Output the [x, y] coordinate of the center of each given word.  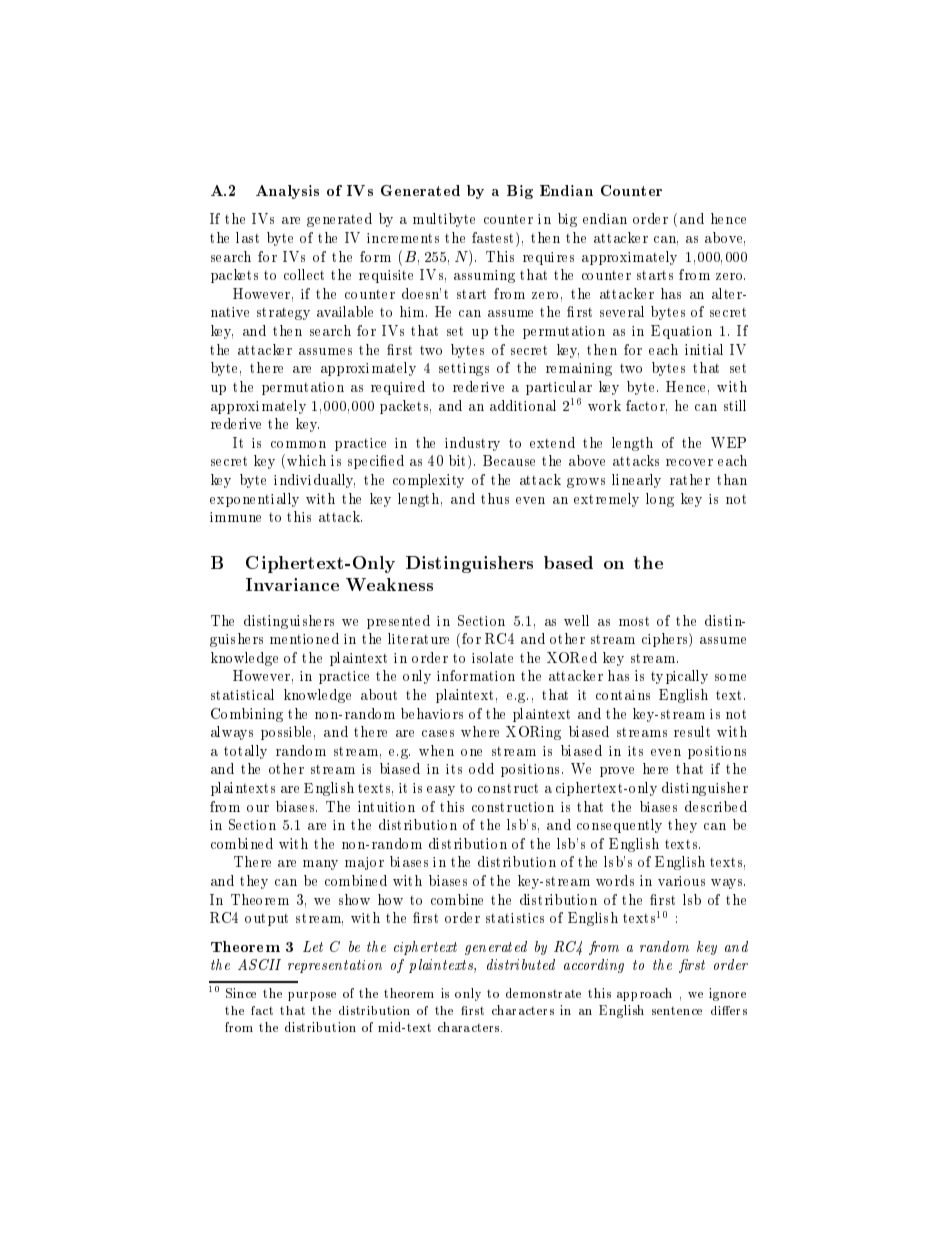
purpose [312, 996]
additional [523, 405]
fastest [494, 237]
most [634, 621]
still [735, 405]
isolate [492, 657]
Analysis [287, 192]
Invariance [292, 584]
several [622, 311]
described [716, 806]
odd [481, 768]
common [298, 444]
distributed [521, 964]
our [258, 808]
